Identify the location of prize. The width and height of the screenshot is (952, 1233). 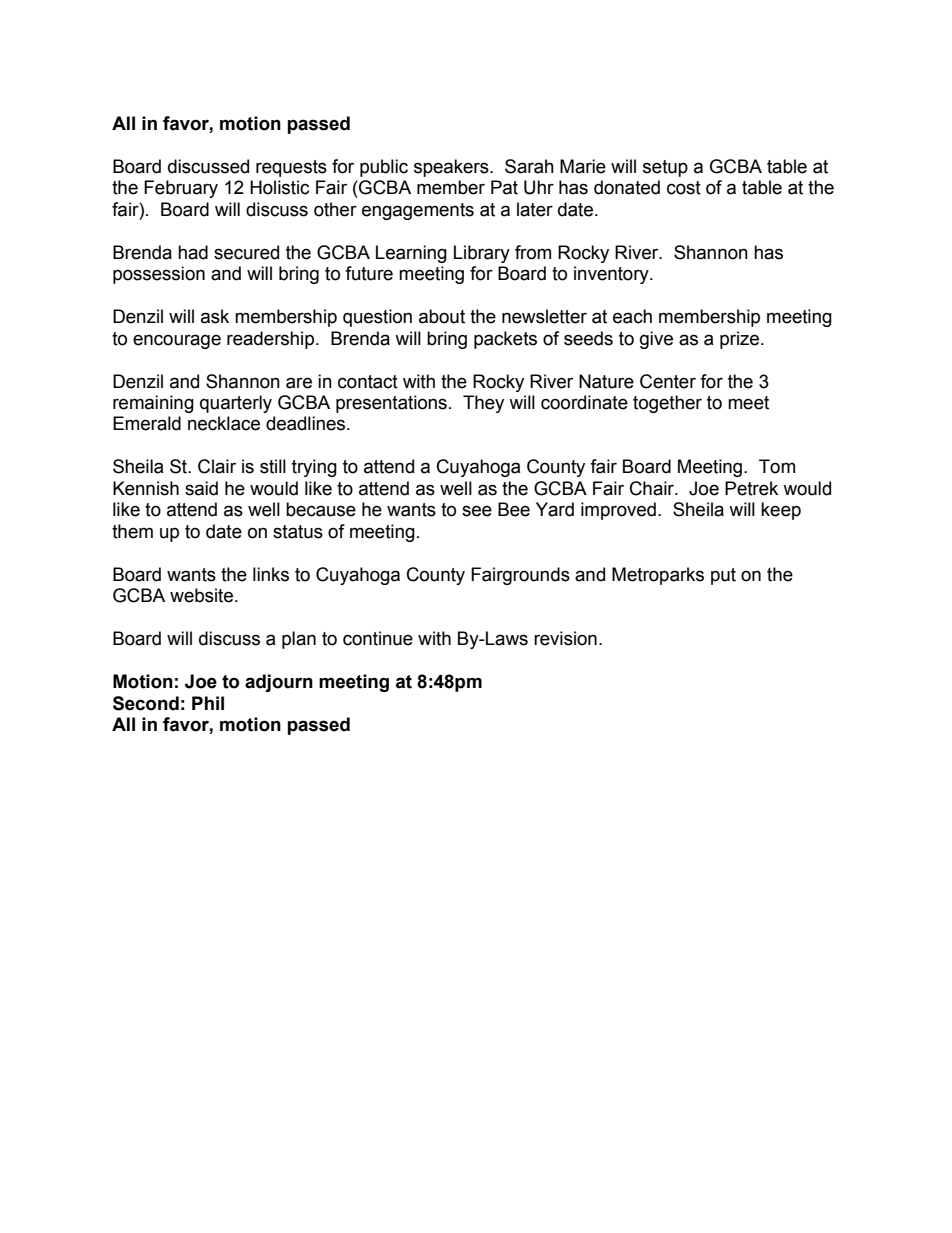
(741, 340).
